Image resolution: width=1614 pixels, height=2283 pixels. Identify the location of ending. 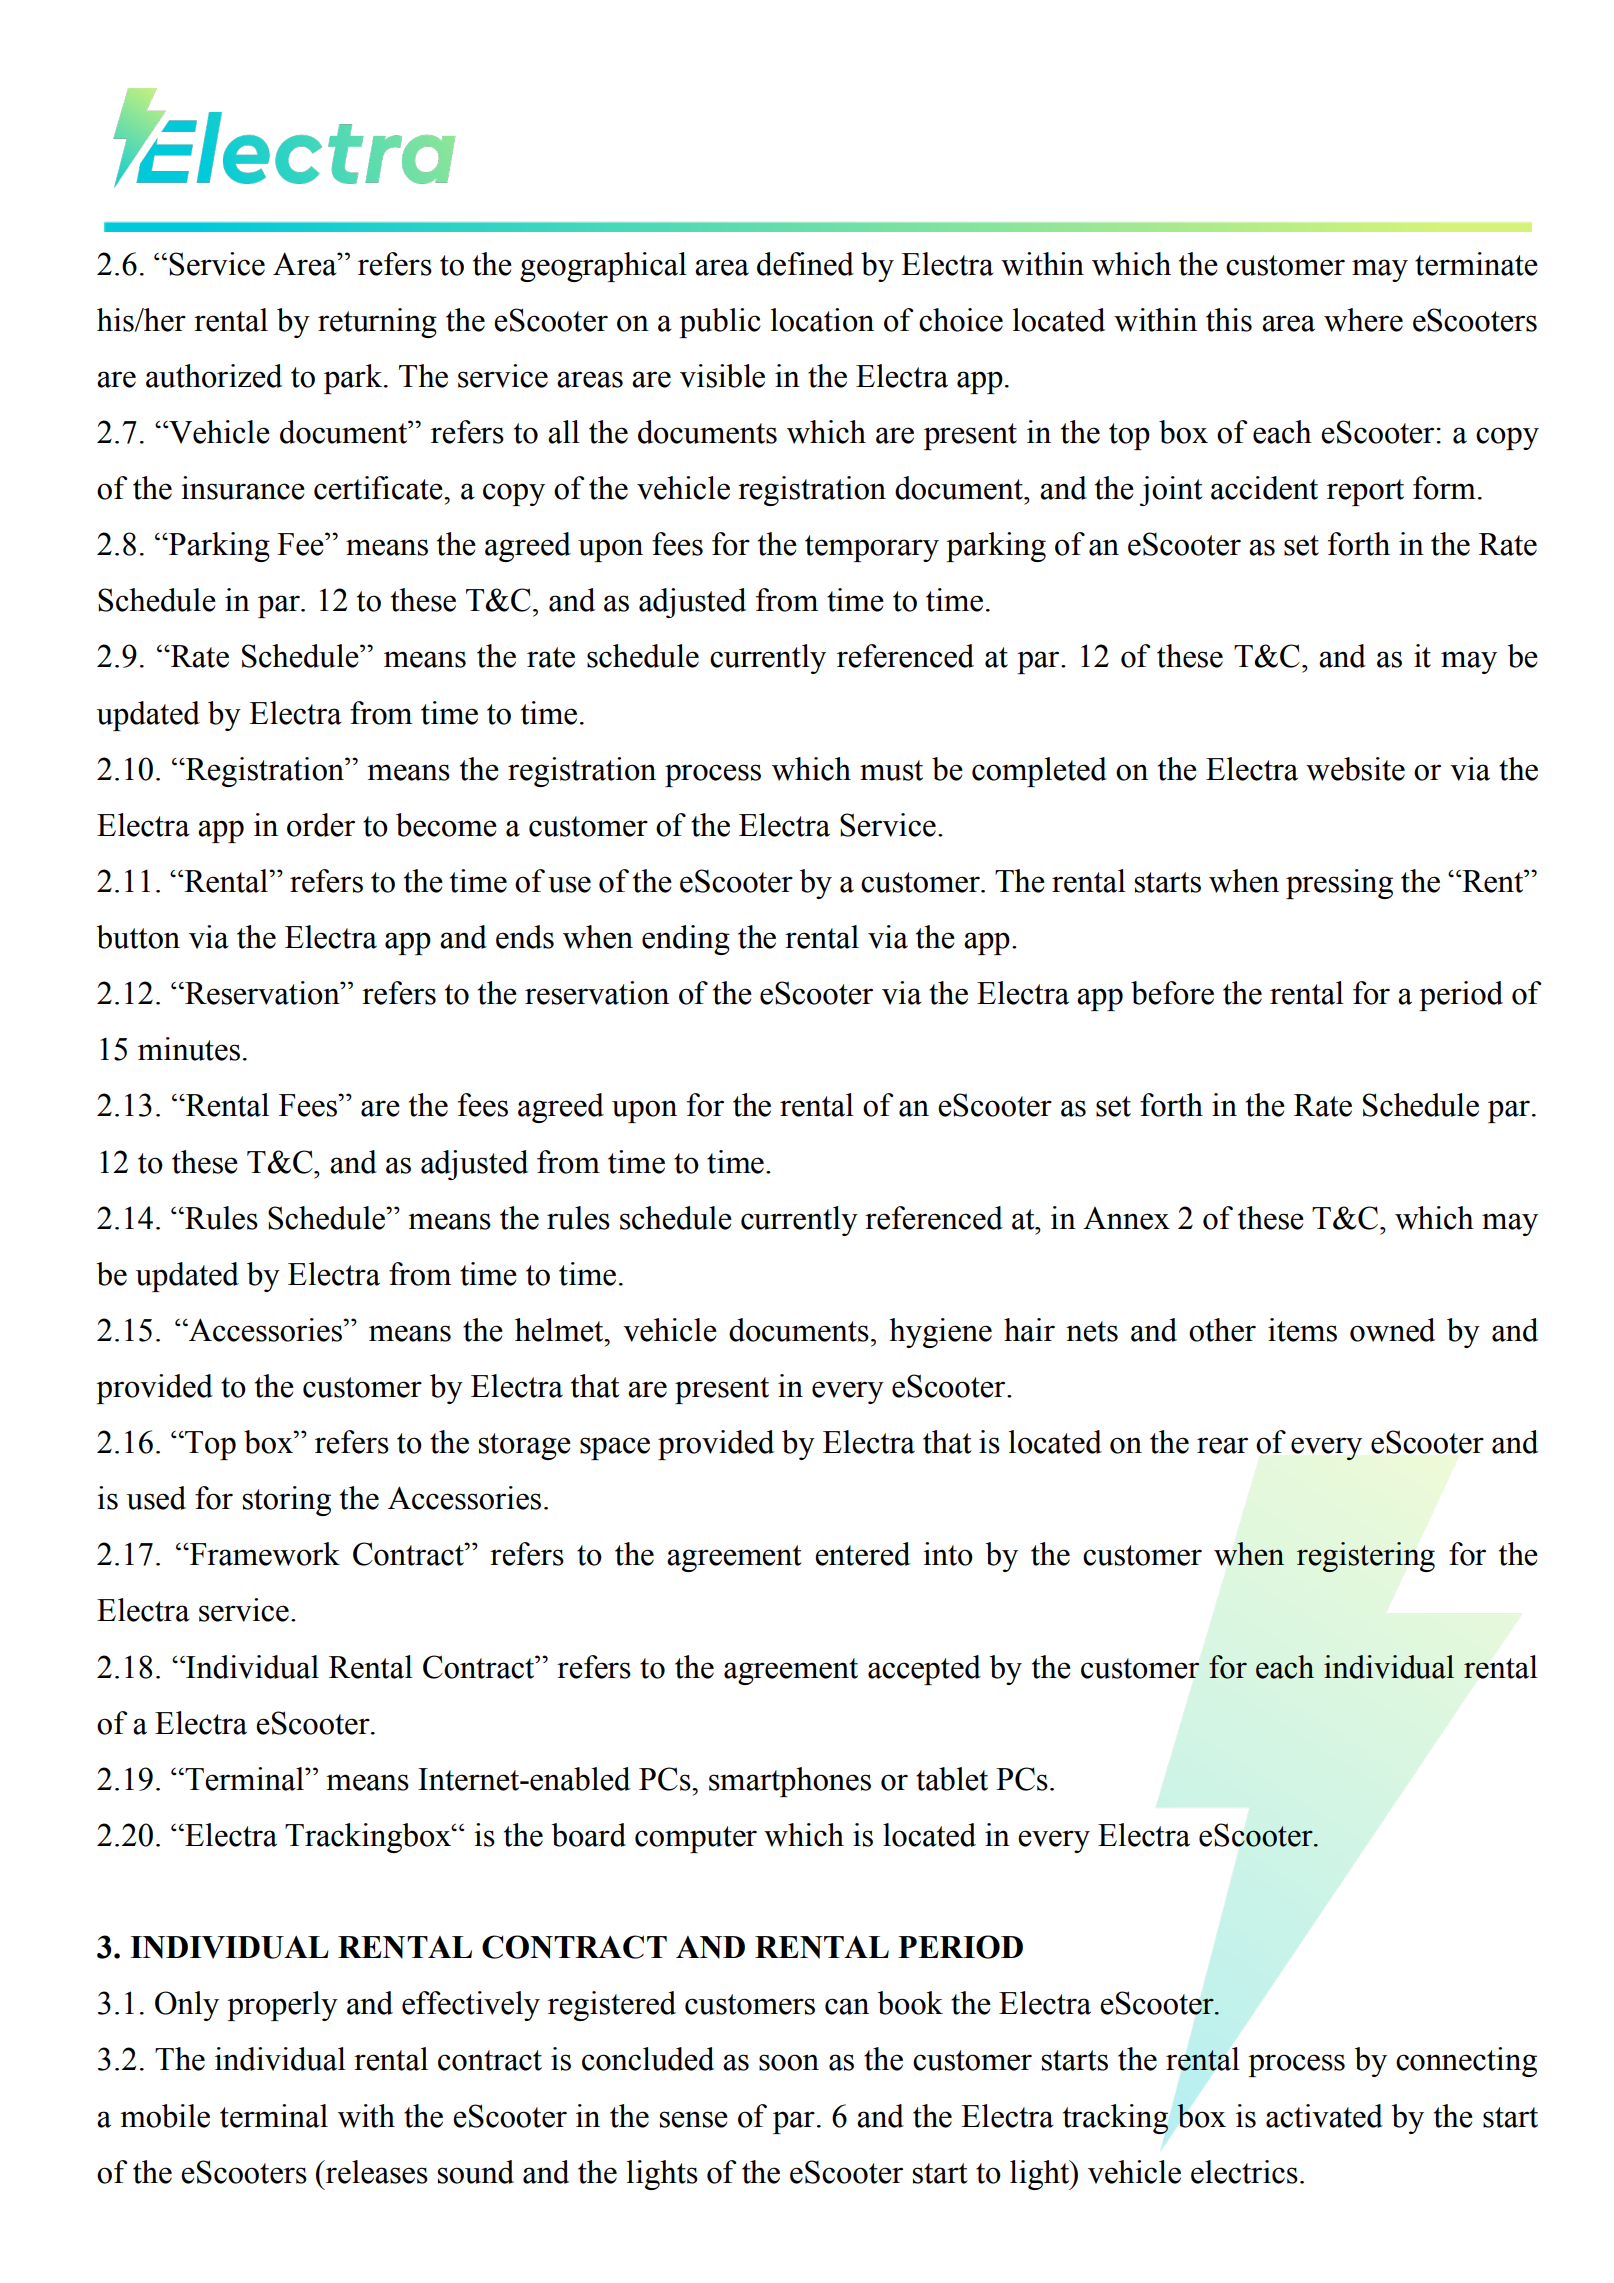
(686, 940).
